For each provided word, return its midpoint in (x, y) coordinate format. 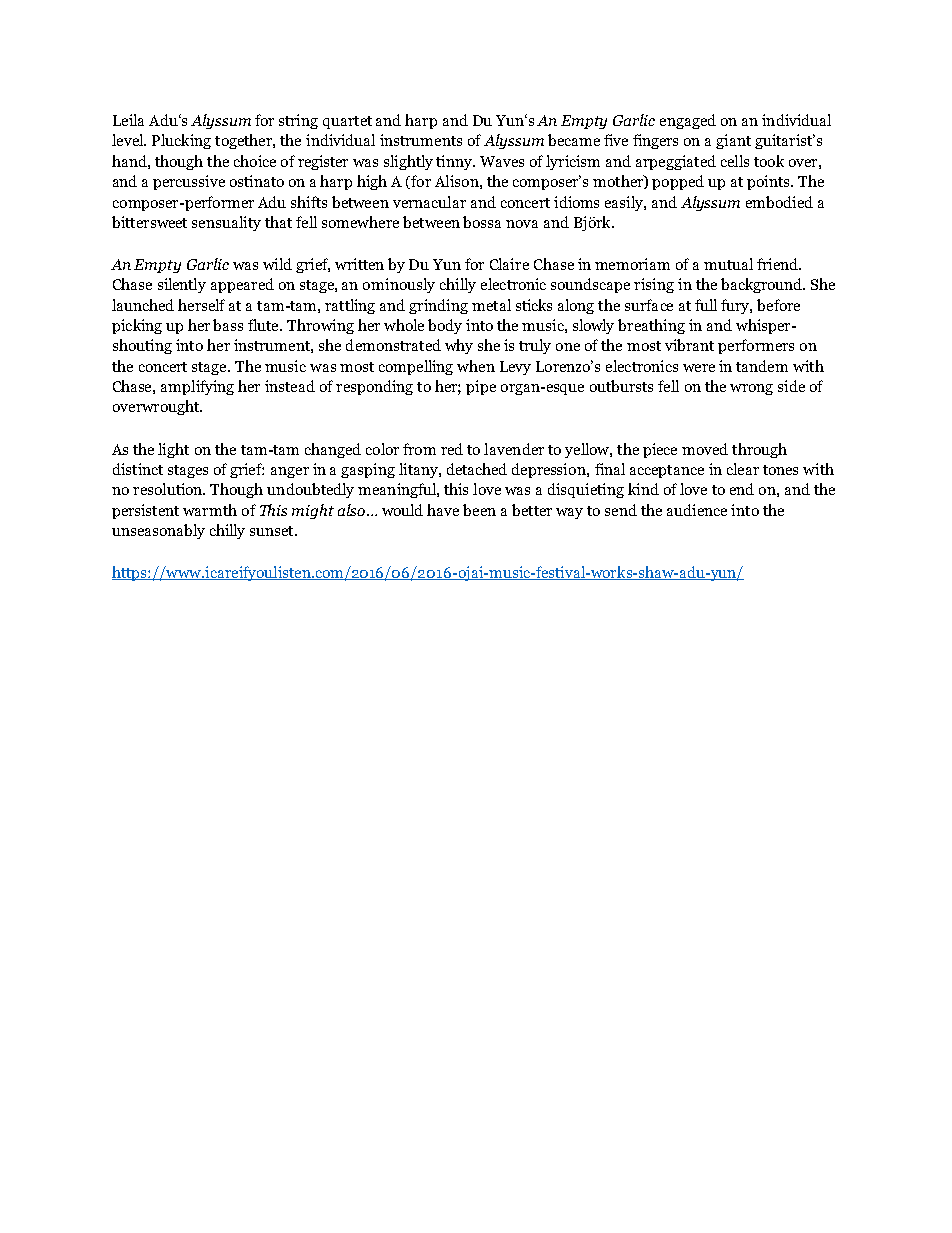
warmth (210, 510)
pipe (481, 387)
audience (697, 510)
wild (277, 264)
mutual (728, 264)
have (443, 510)
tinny (455, 162)
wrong (751, 389)
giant (733, 141)
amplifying (197, 387)
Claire (509, 264)
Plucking (181, 141)
